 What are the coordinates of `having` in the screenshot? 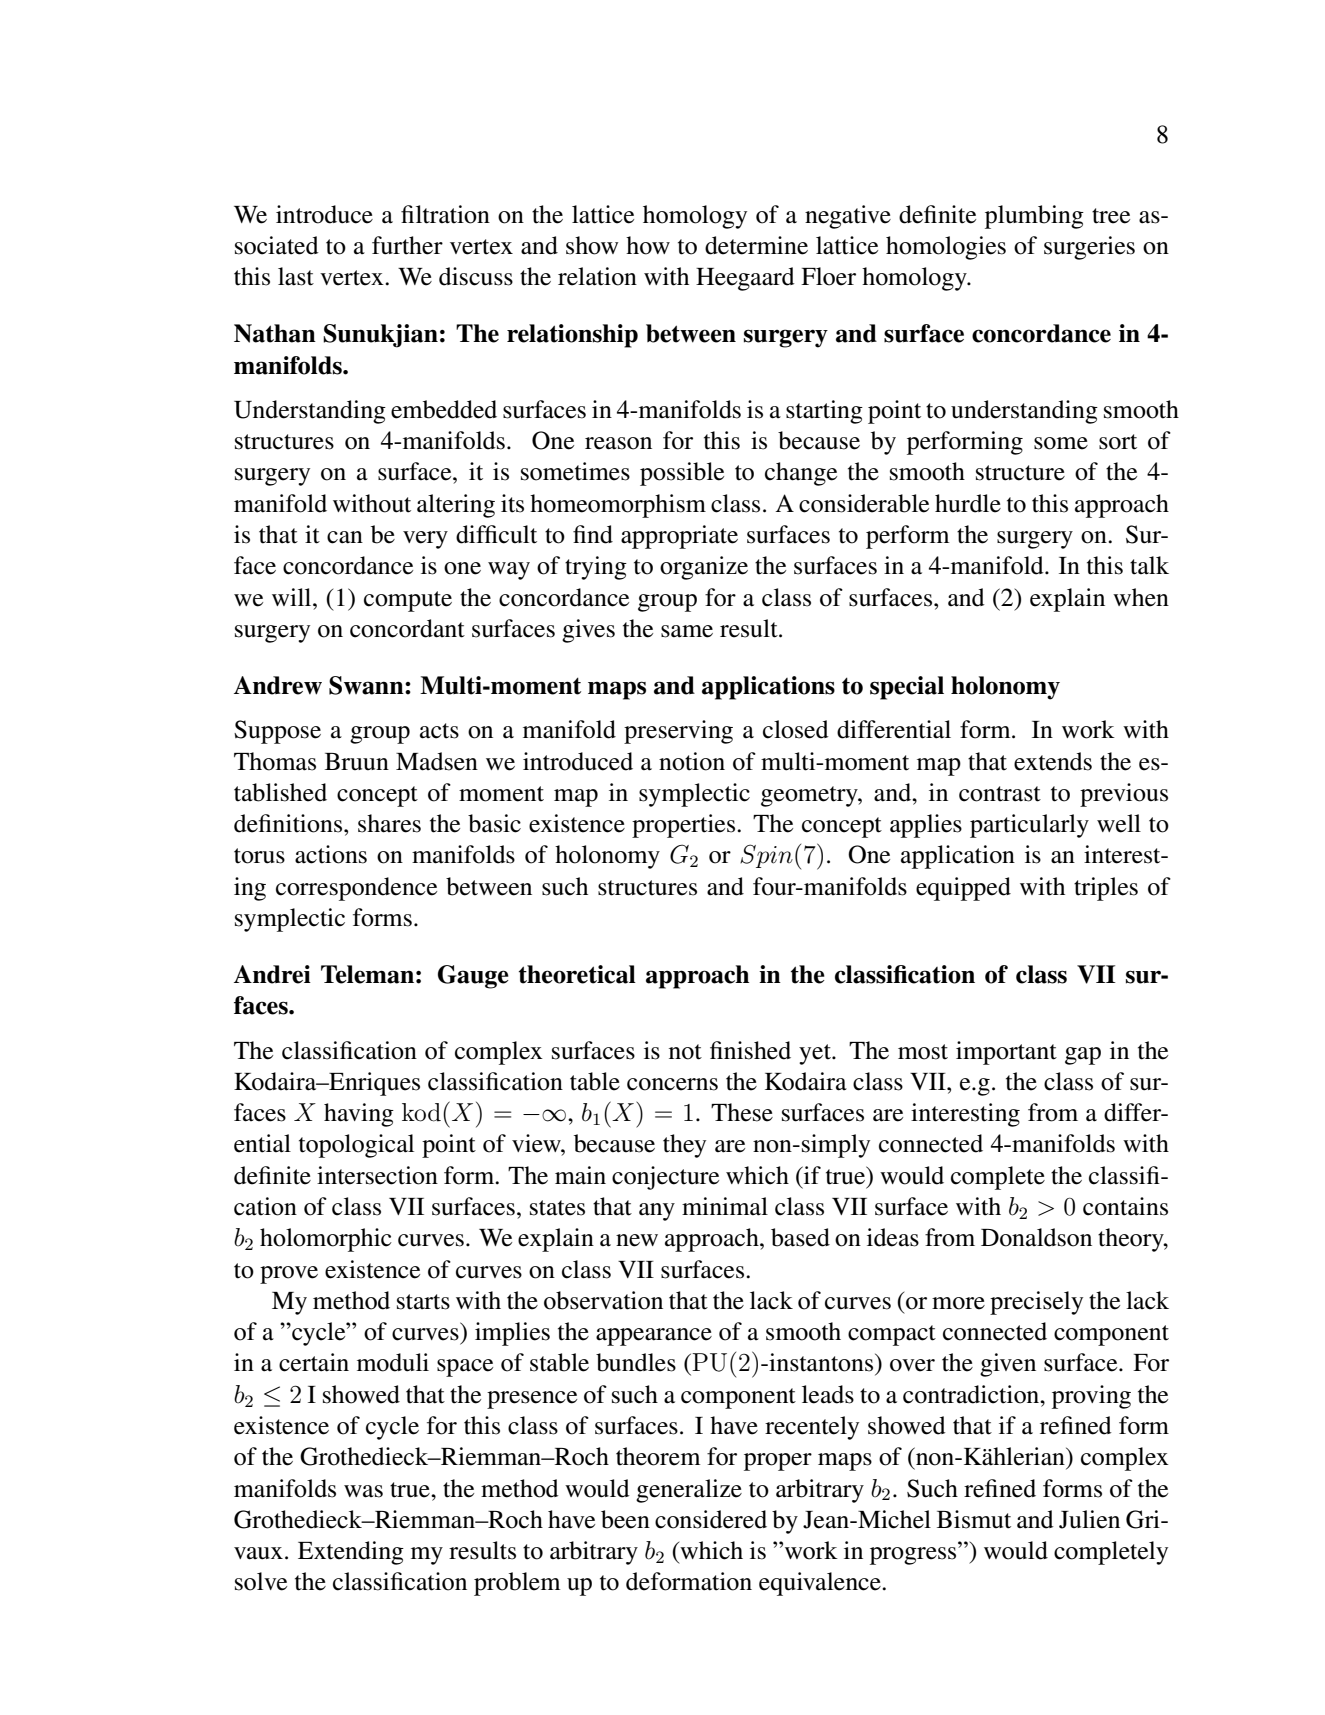 It's located at (359, 1115).
